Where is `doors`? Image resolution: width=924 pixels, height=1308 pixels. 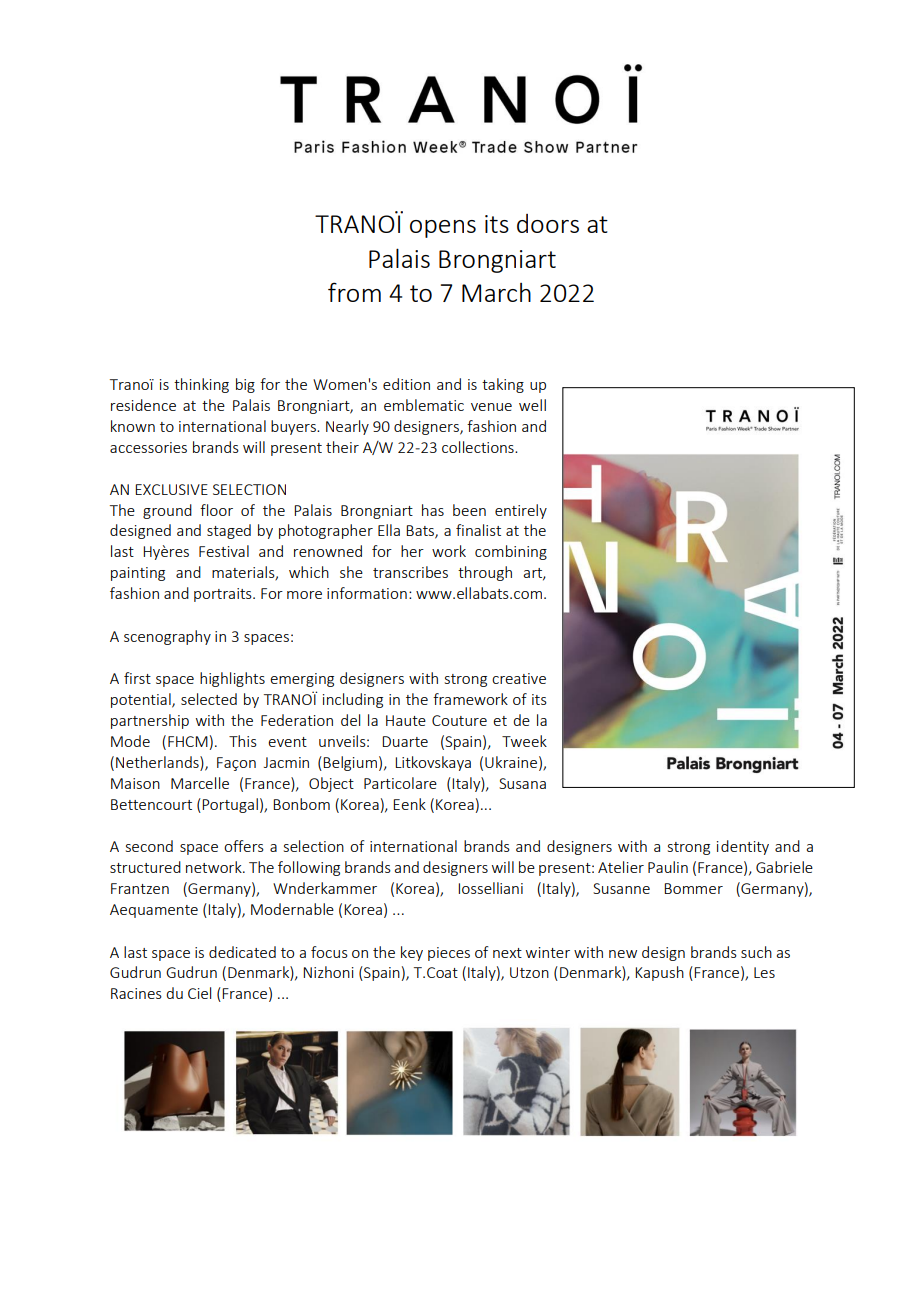
doors is located at coordinates (548, 223).
